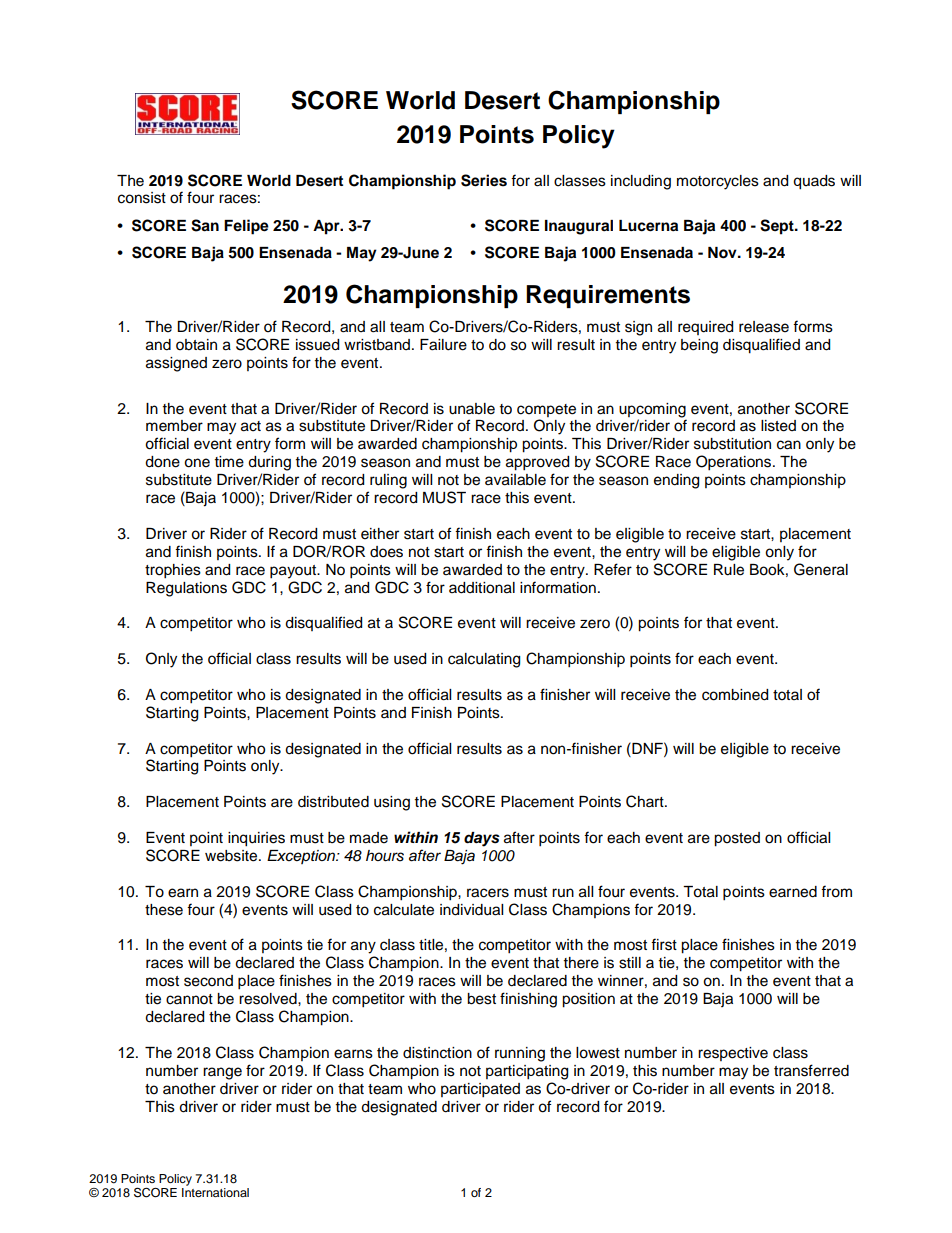 The width and height of the screenshot is (952, 1233). I want to click on motorcycles, so click(718, 182).
